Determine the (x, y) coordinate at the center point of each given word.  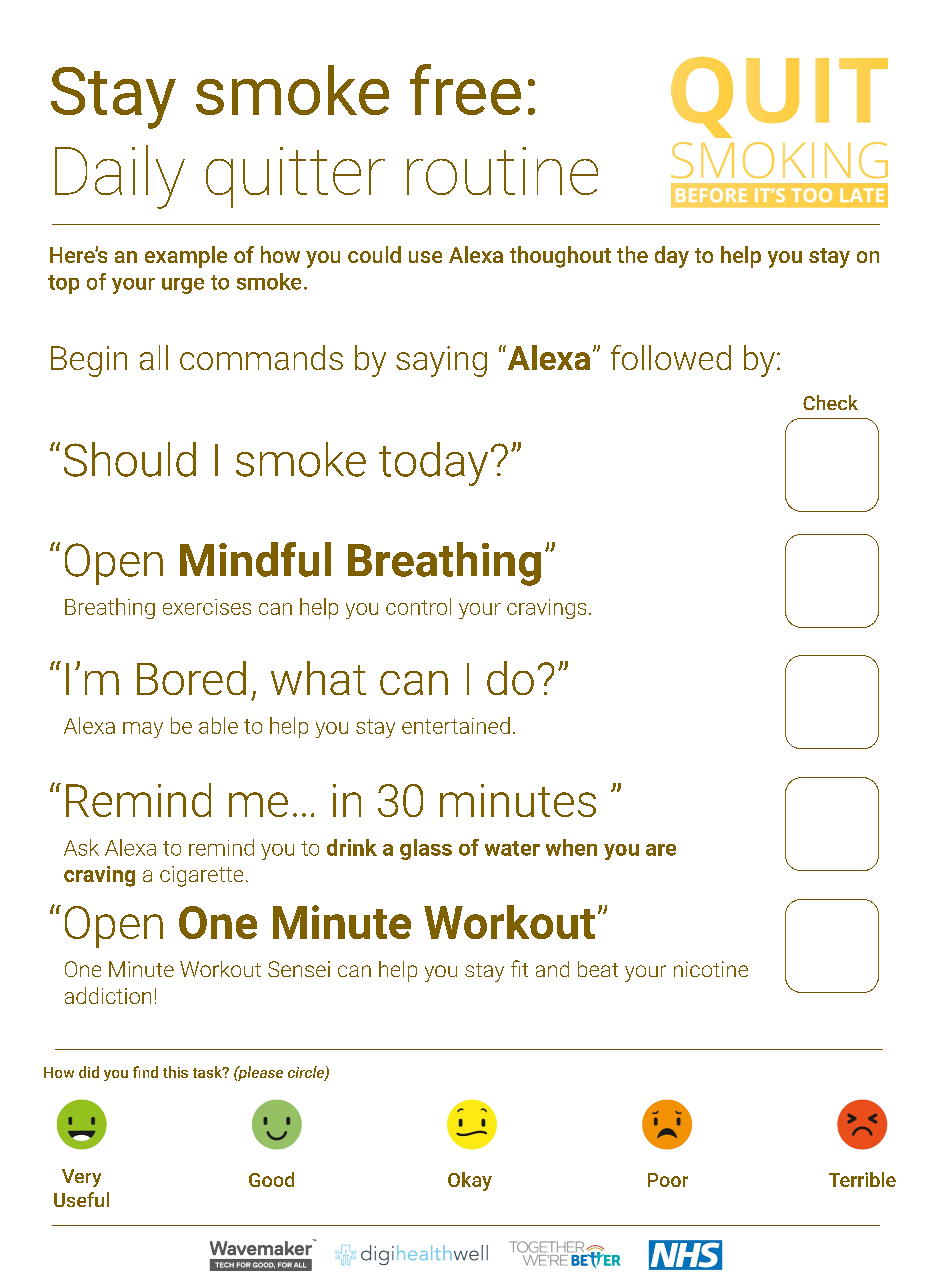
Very (81, 1178)
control (418, 606)
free (465, 89)
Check (830, 402)
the (632, 254)
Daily (120, 177)
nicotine (711, 969)
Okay (470, 1181)
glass (426, 849)
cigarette (201, 876)
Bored (191, 678)
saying (441, 361)
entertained (456, 725)
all (154, 357)
